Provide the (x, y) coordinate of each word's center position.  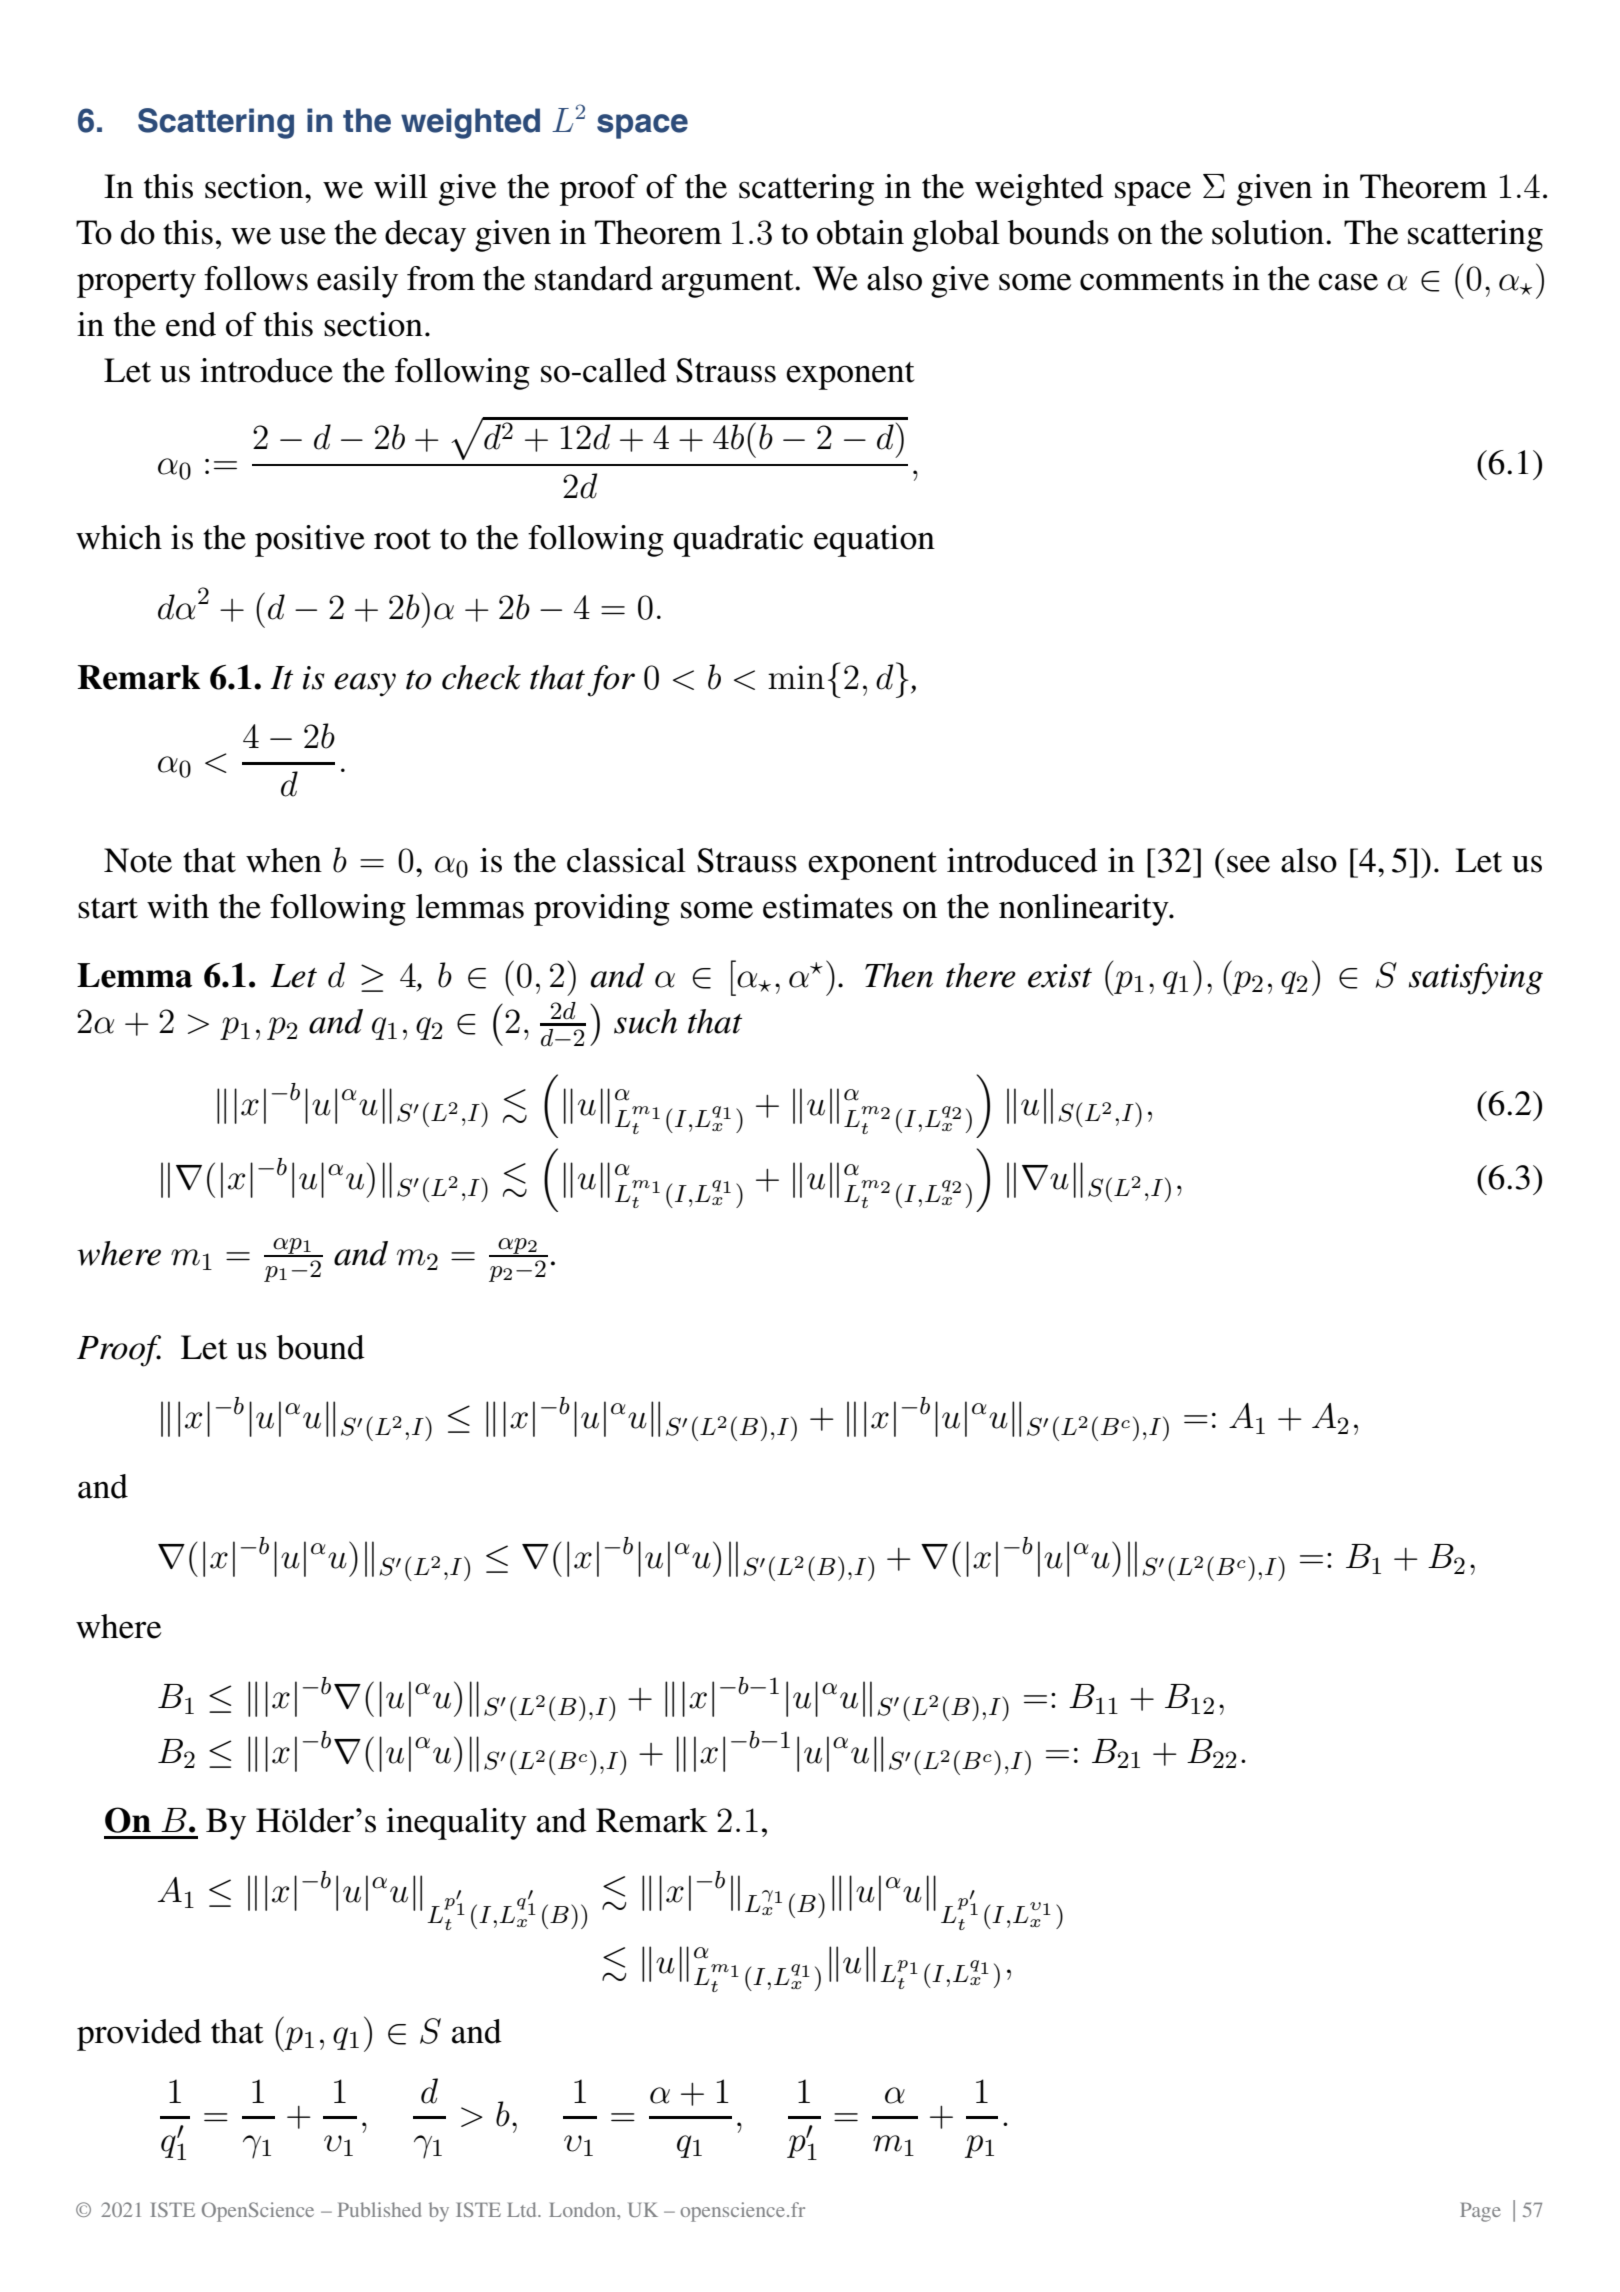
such (645, 1021)
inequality (456, 1824)
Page (1480, 2212)
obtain (860, 232)
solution (1269, 232)
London (583, 2209)
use (302, 236)
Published (379, 2209)
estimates (828, 906)
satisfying (1476, 979)
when (284, 860)
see (1248, 864)
